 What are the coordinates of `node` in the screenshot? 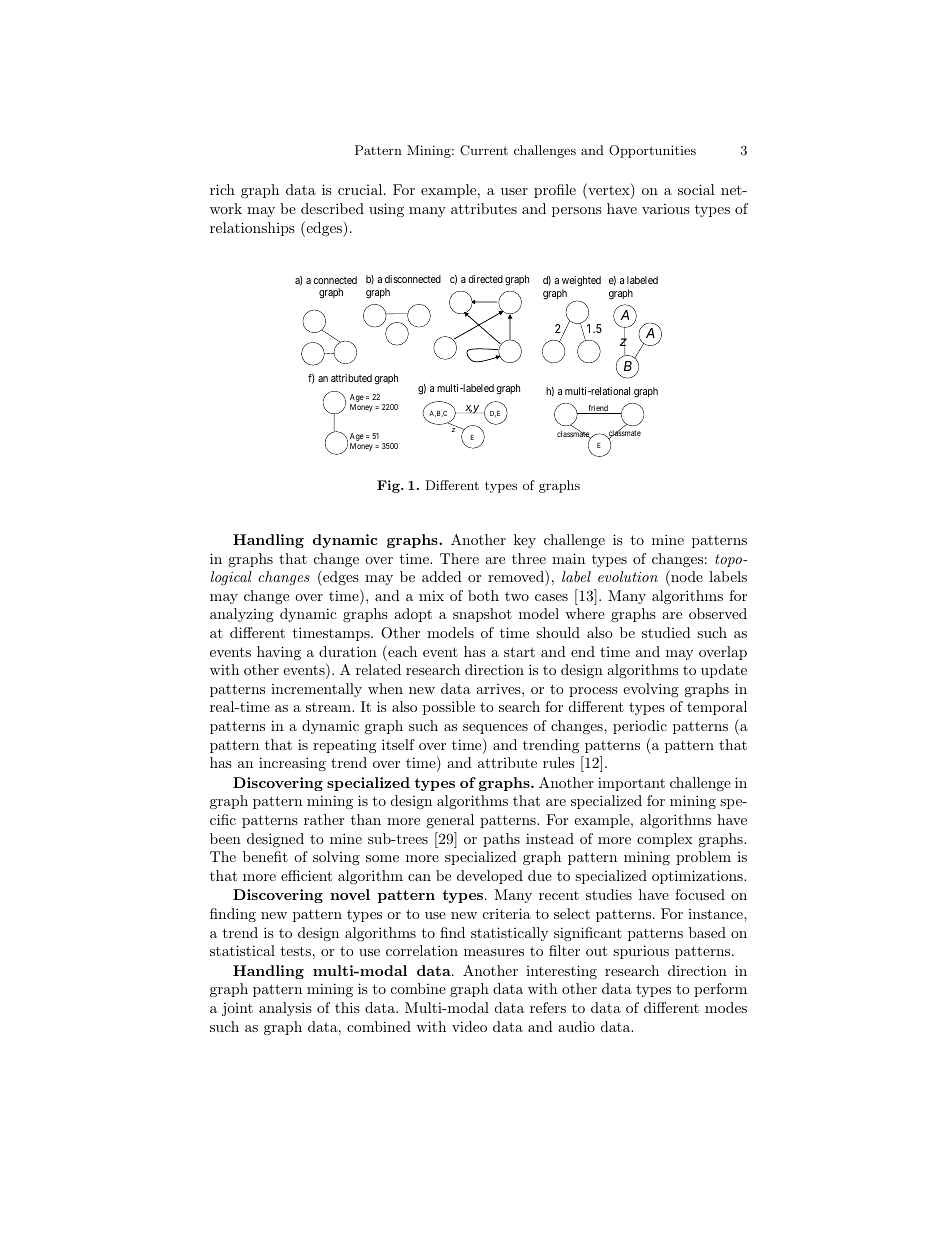 It's located at (686, 576).
